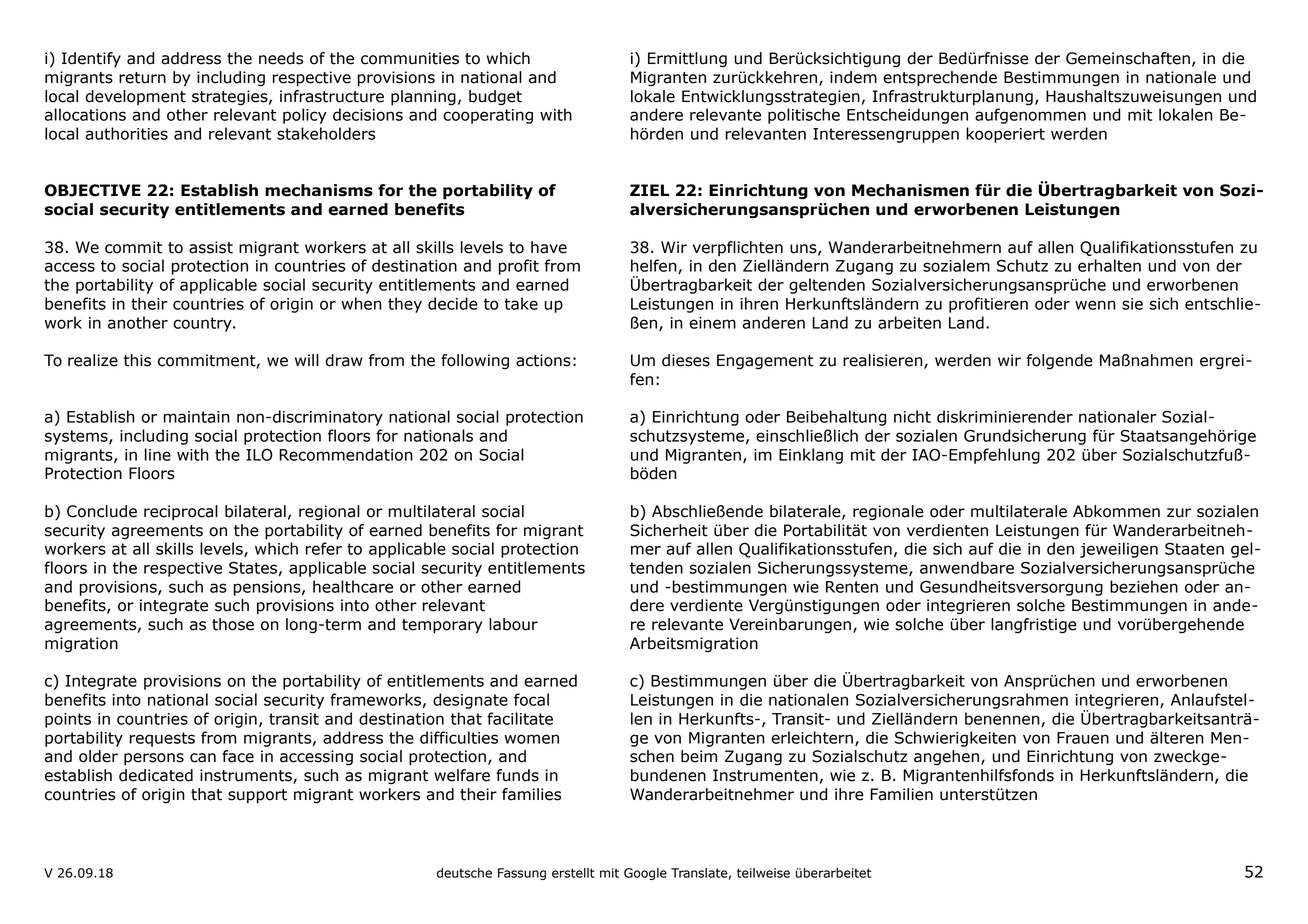  Describe the element at coordinates (513, 624) in the page. I see `labour` at that location.
